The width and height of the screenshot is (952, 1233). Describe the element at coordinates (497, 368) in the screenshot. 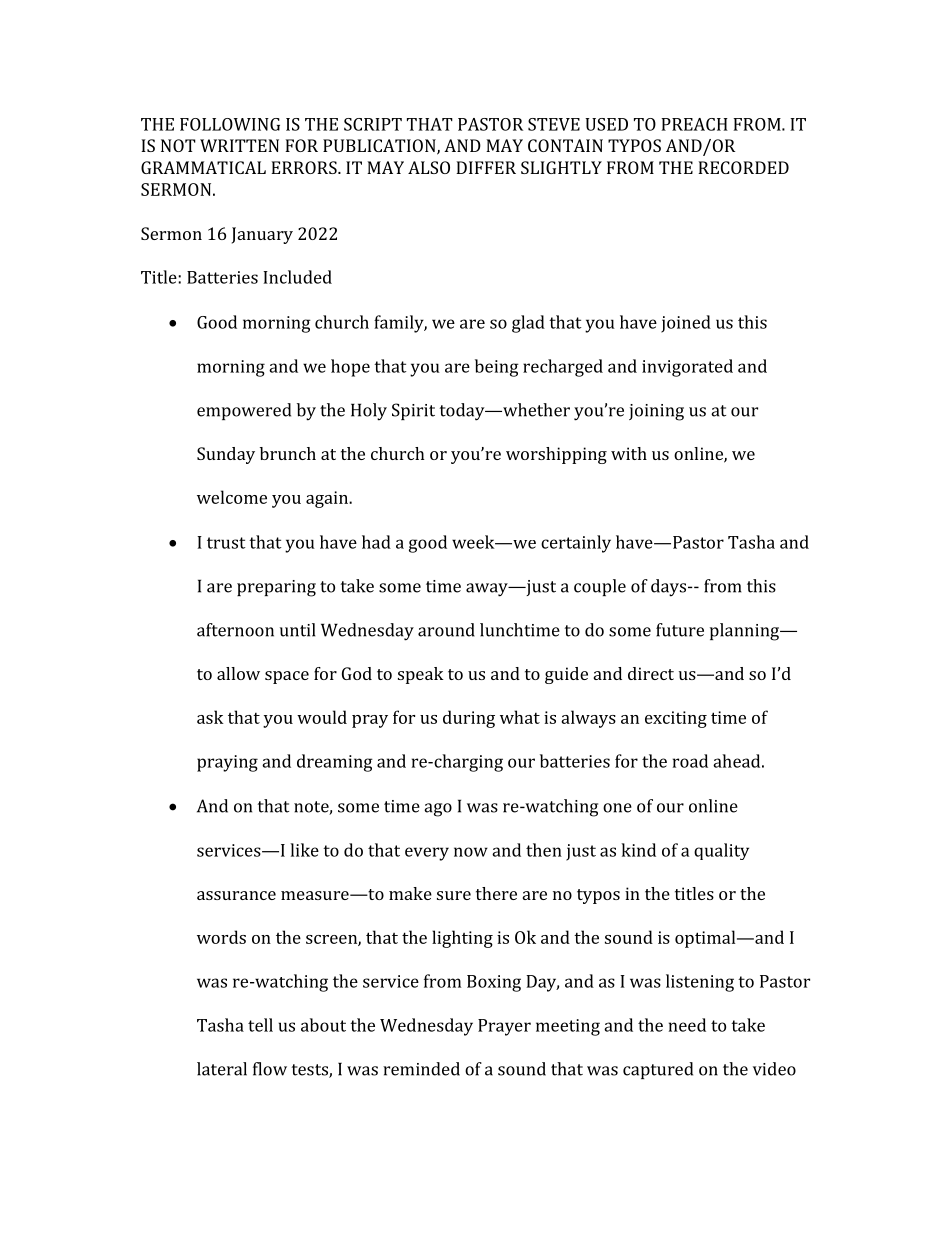

I see `being` at that location.
